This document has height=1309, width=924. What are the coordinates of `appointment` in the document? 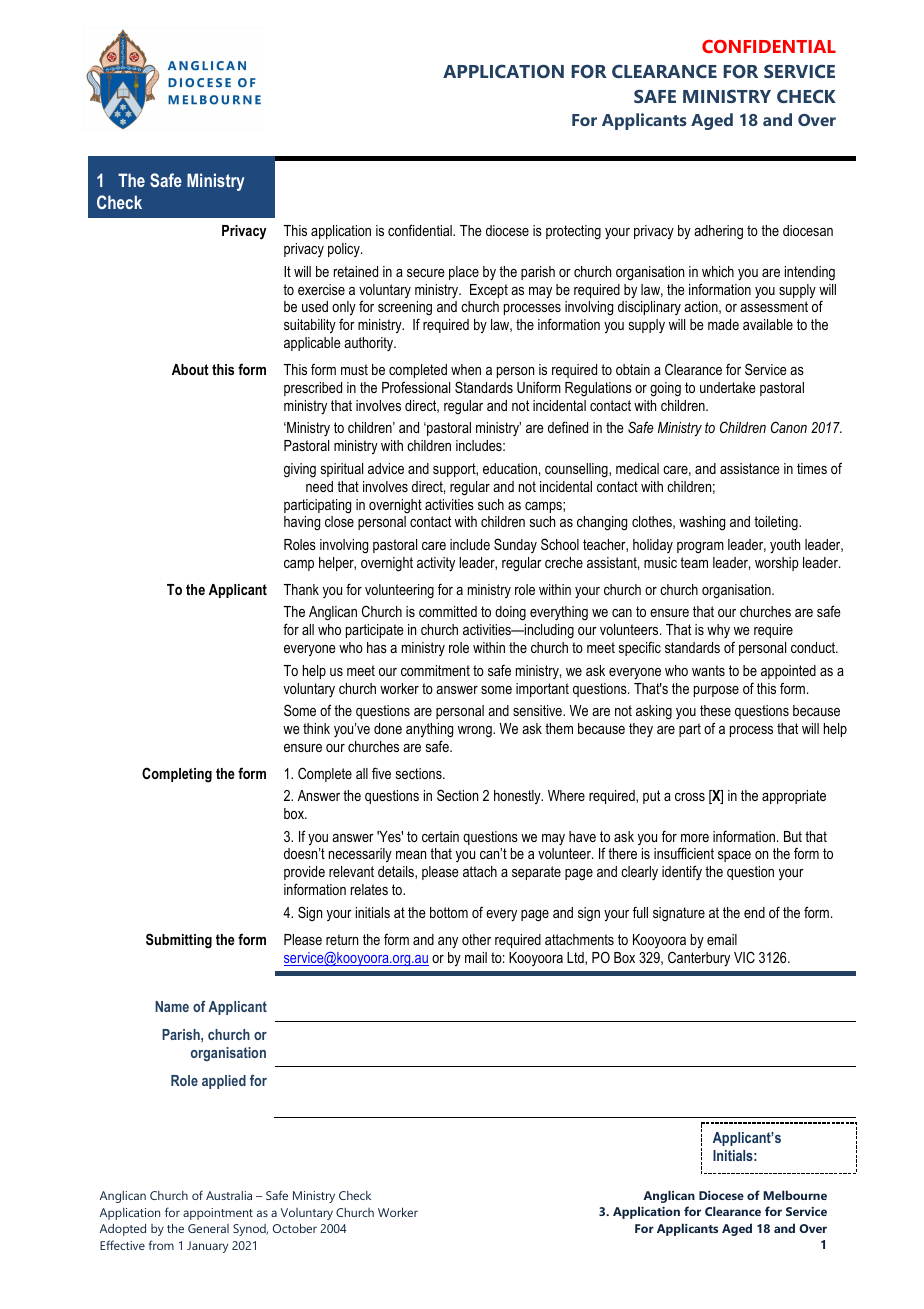 It's located at (218, 1214).
